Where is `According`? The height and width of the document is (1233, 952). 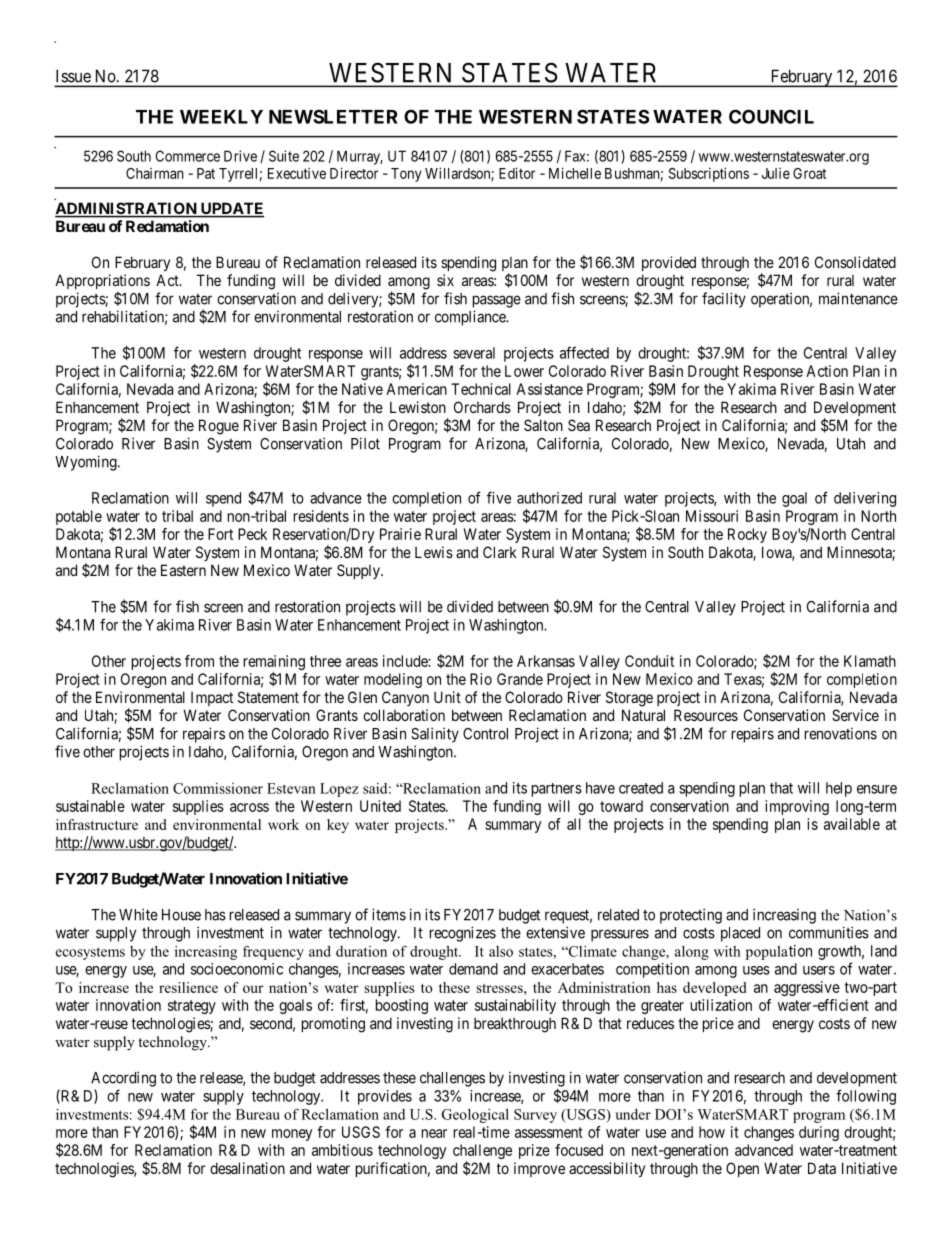 According is located at coordinates (123, 1079).
